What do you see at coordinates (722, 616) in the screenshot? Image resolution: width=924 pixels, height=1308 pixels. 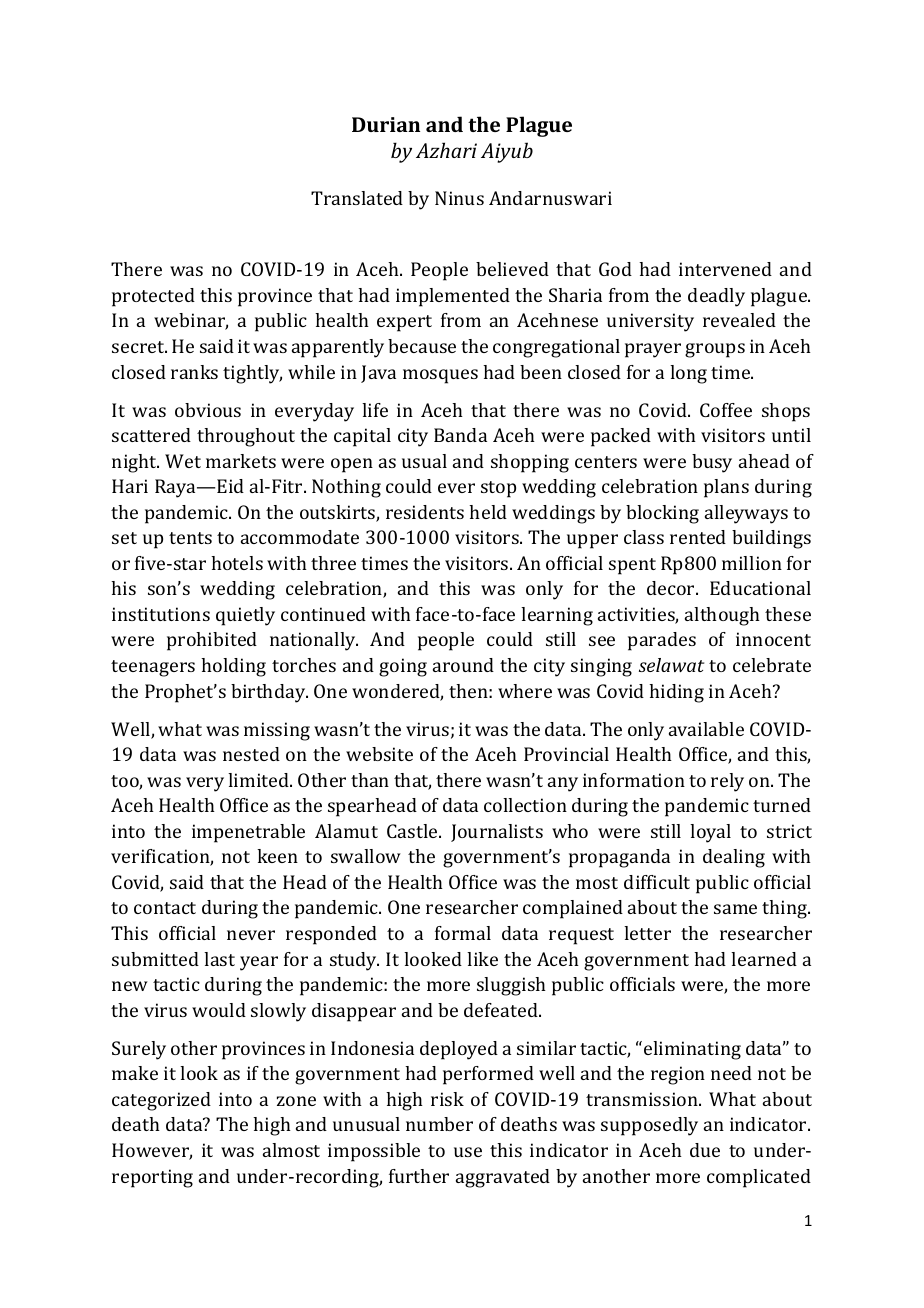 I see `although` at bounding box center [722, 616].
